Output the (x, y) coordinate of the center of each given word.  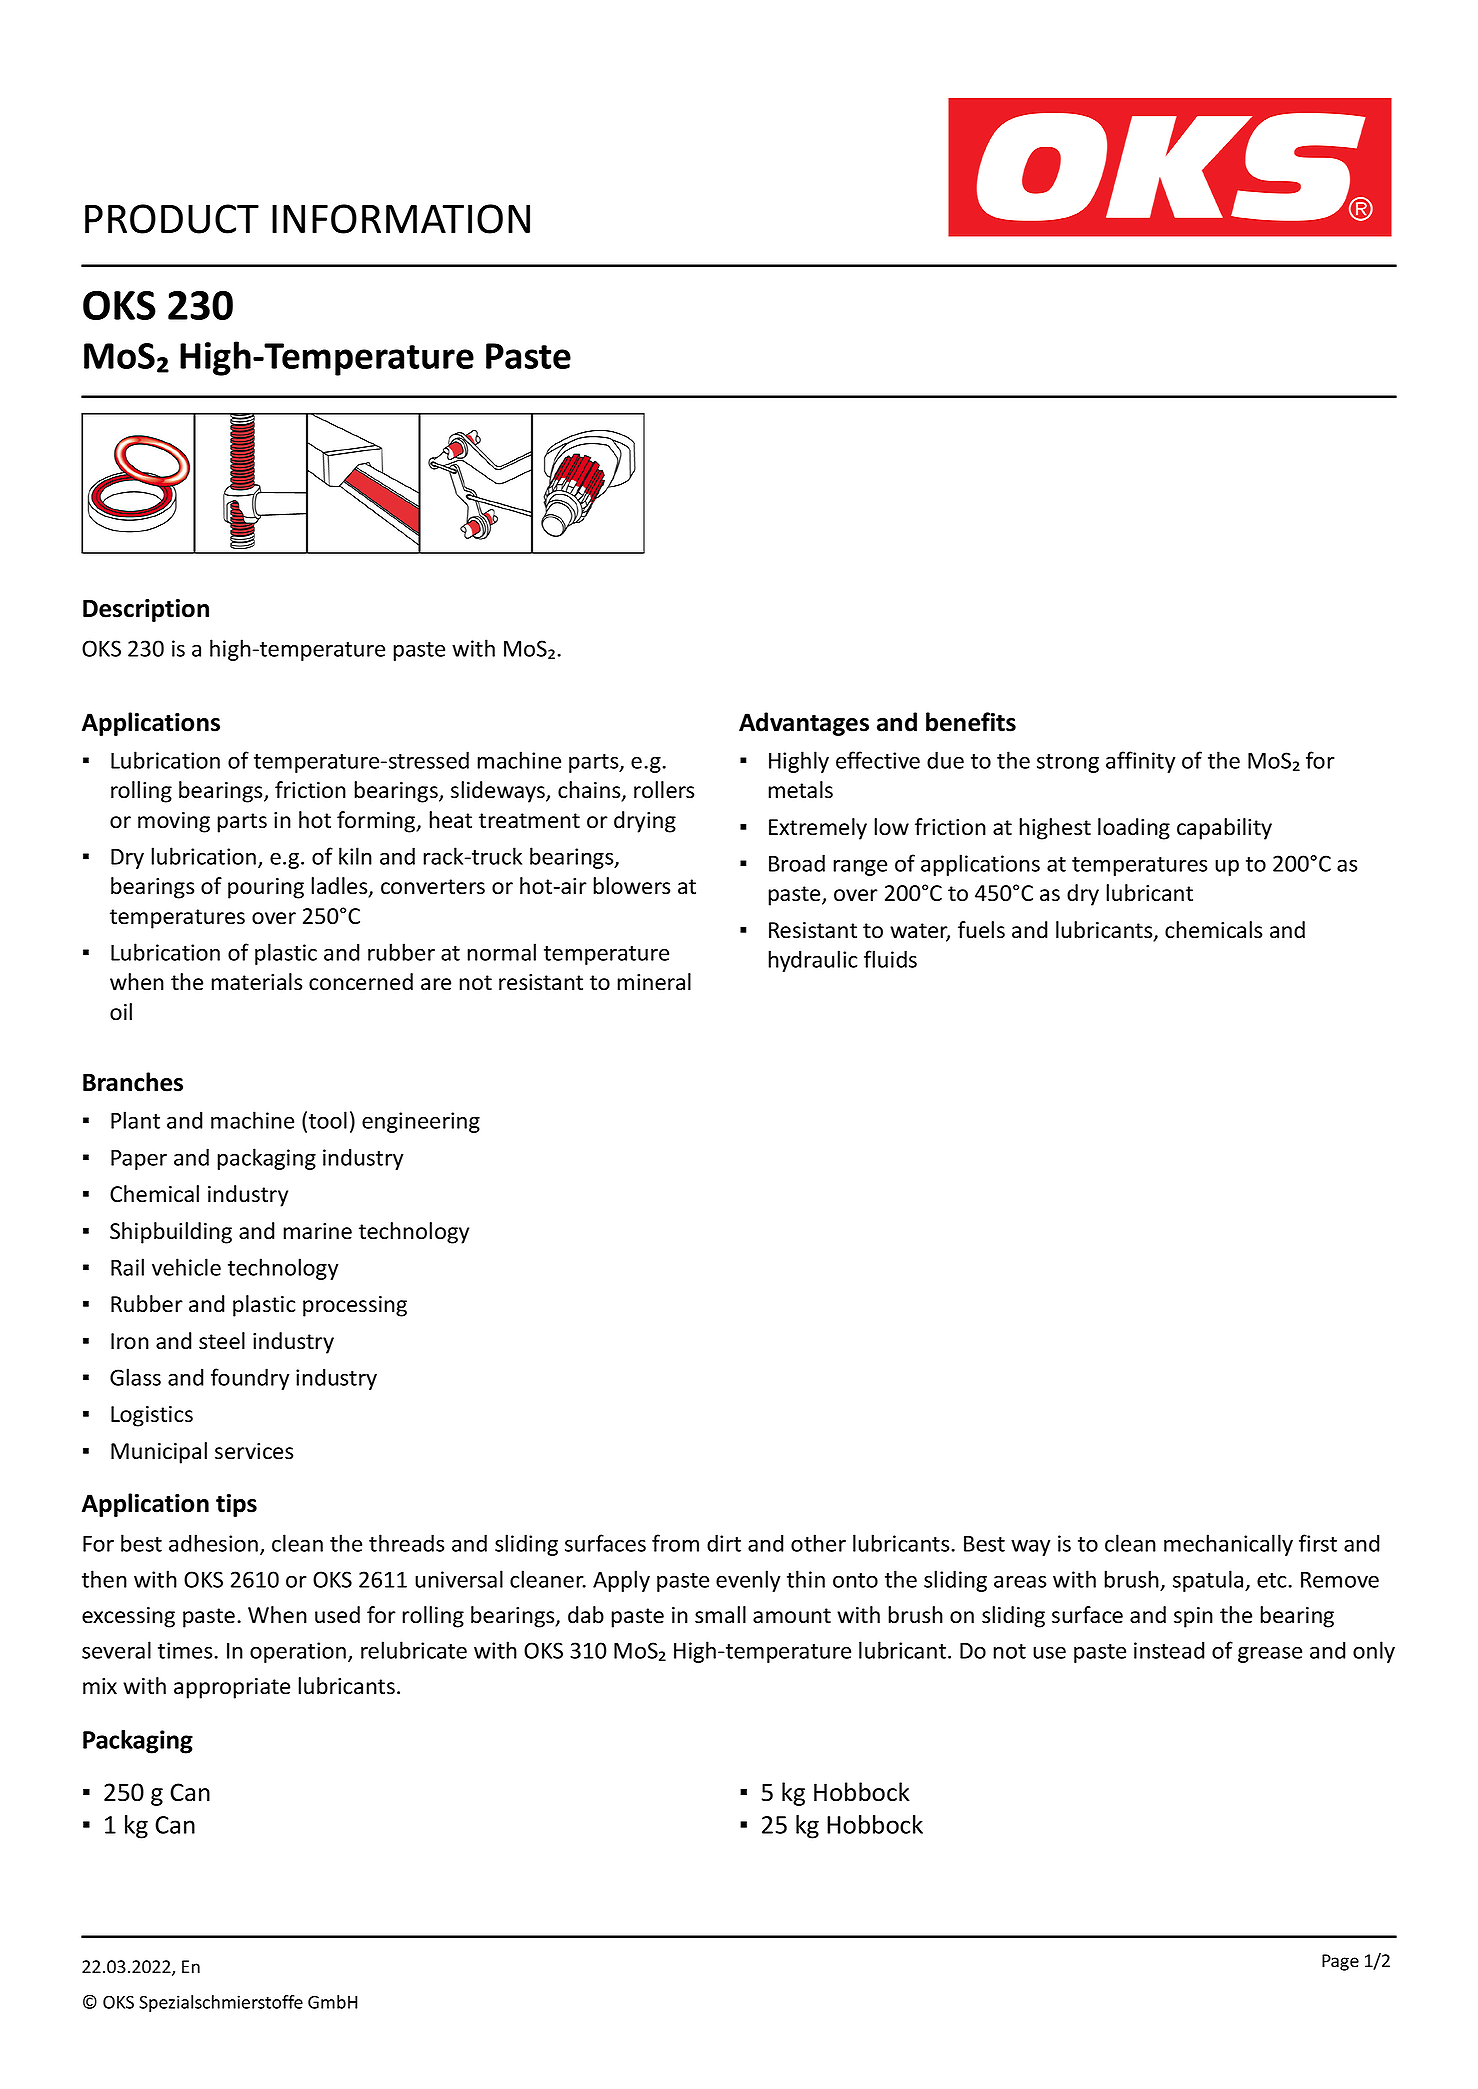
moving (174, 822)
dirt (724, 1543)
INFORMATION (401, 219)
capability (1224, 829)
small (720, 1615)
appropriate (232, 1688)
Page (1340, 1962)
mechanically (1228, 1545)
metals (800, 790)
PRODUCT (172, 219)
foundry (250, 1379)
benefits (971, 722)
